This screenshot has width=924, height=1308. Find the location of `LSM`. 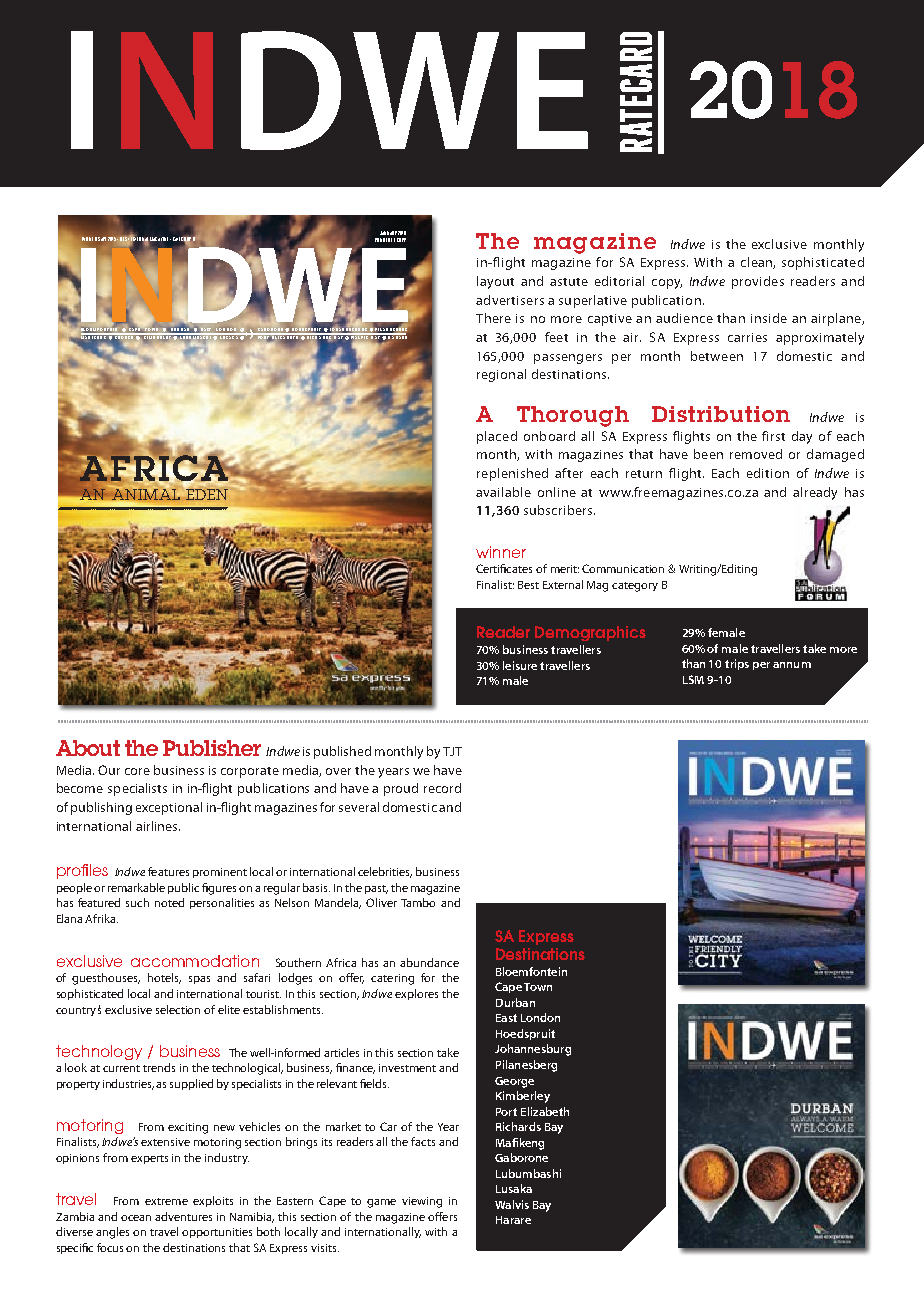

LSM is located at coordinates (693, 679).
